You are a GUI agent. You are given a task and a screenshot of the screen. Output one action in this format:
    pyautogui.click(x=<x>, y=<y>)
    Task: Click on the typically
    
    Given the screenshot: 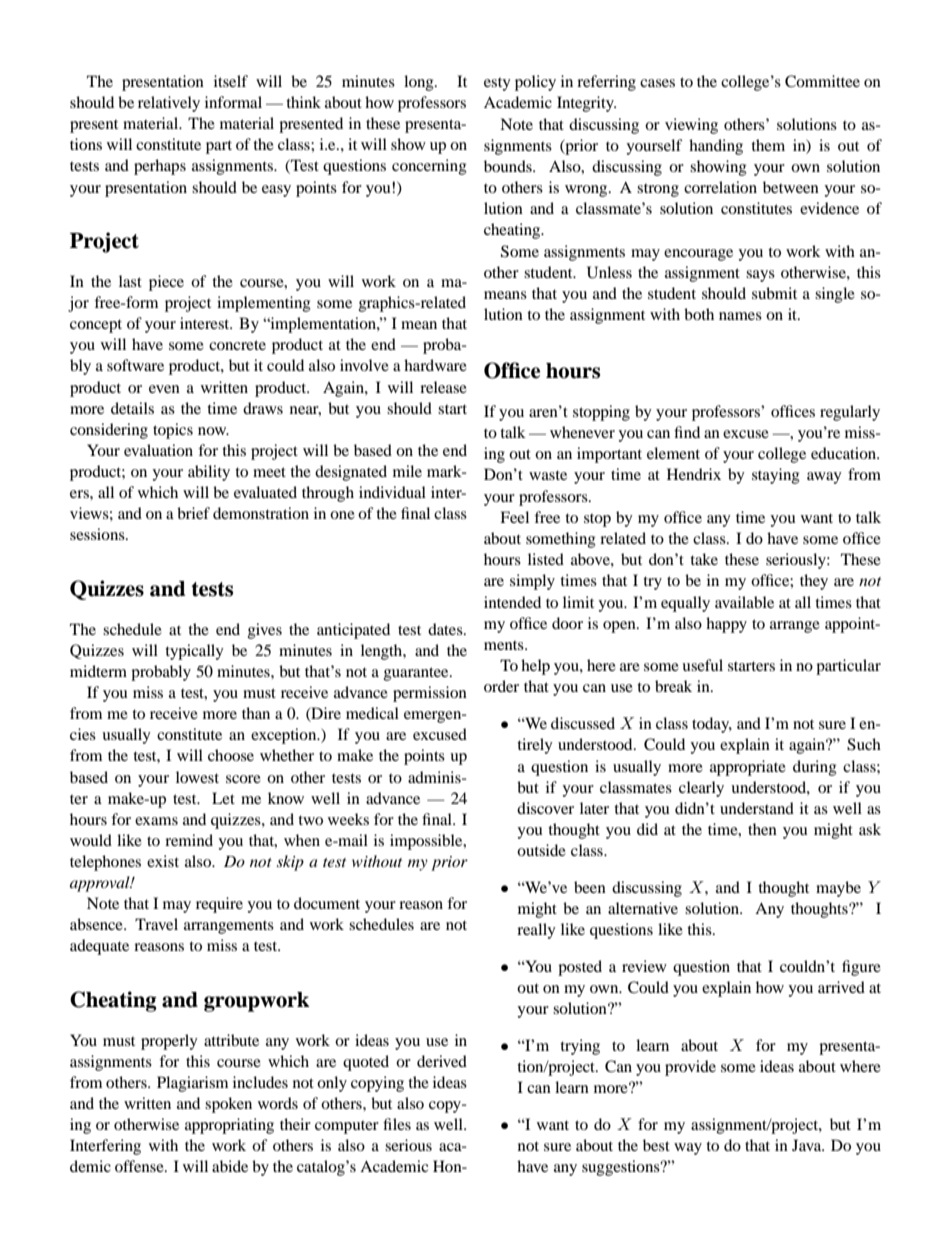 What is the action you would take?
    pyautogui.click(x=194, y=652)
